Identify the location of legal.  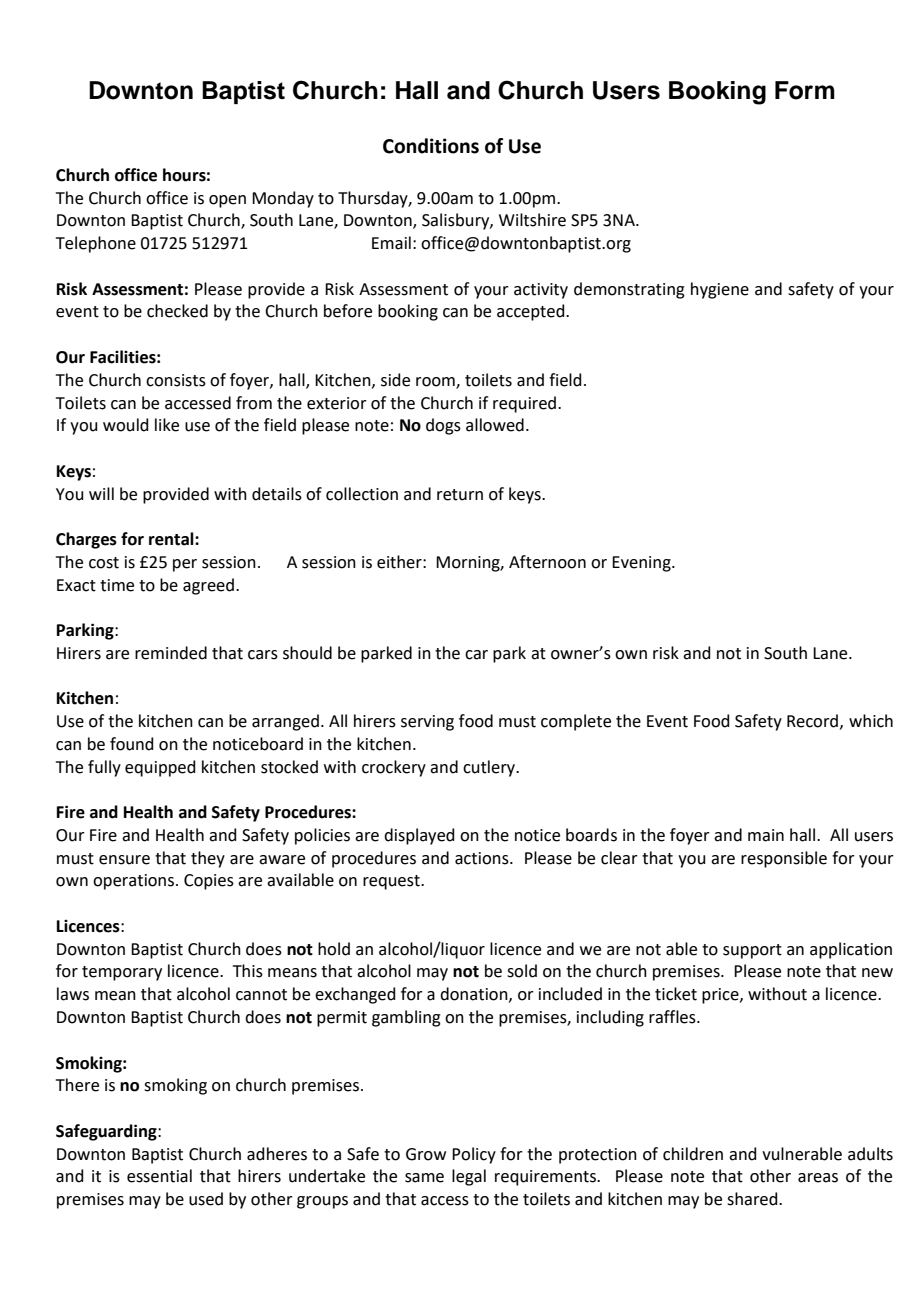
(469, 1177).
